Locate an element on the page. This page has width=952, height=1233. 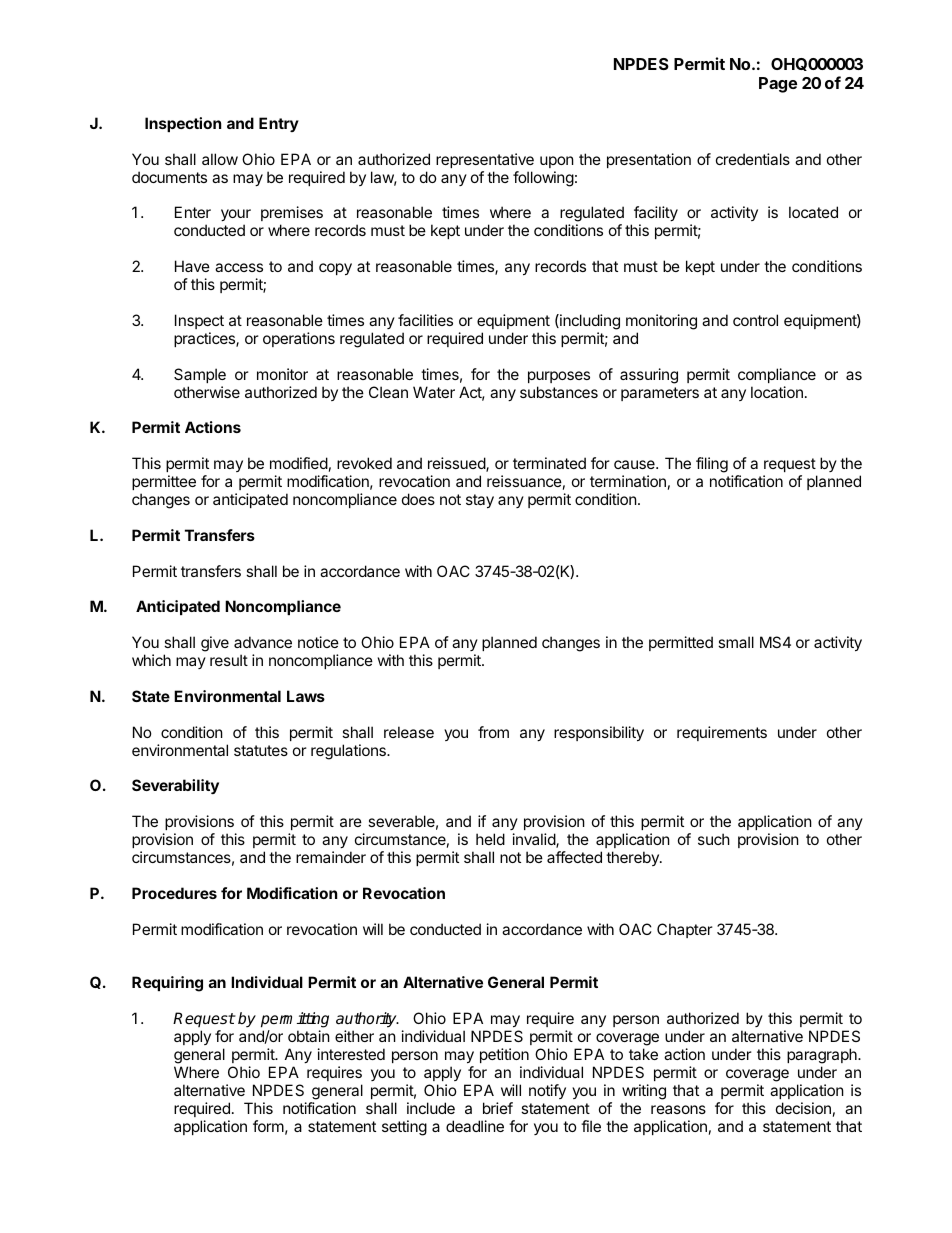
representative is located at coordinates (485, 160).
